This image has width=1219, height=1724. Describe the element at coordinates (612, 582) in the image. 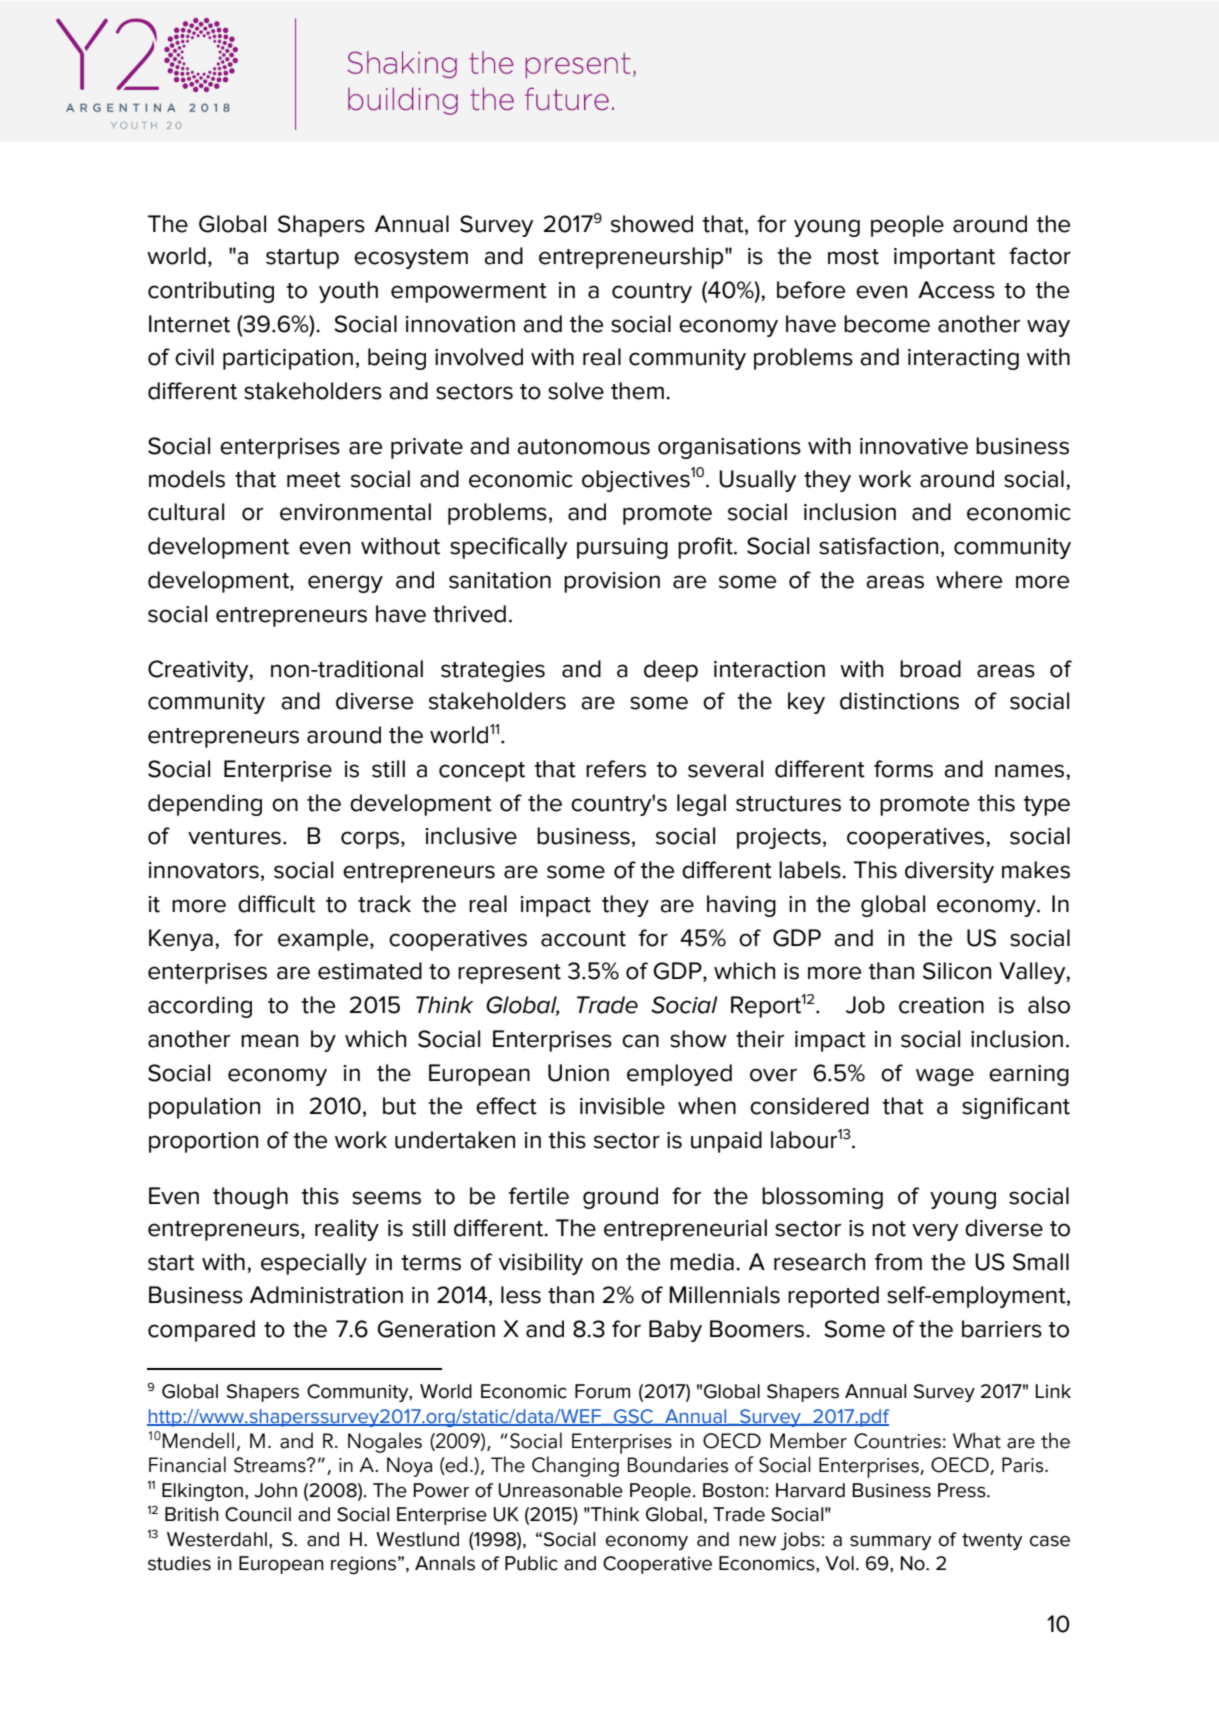

I see `provision` at that location.
